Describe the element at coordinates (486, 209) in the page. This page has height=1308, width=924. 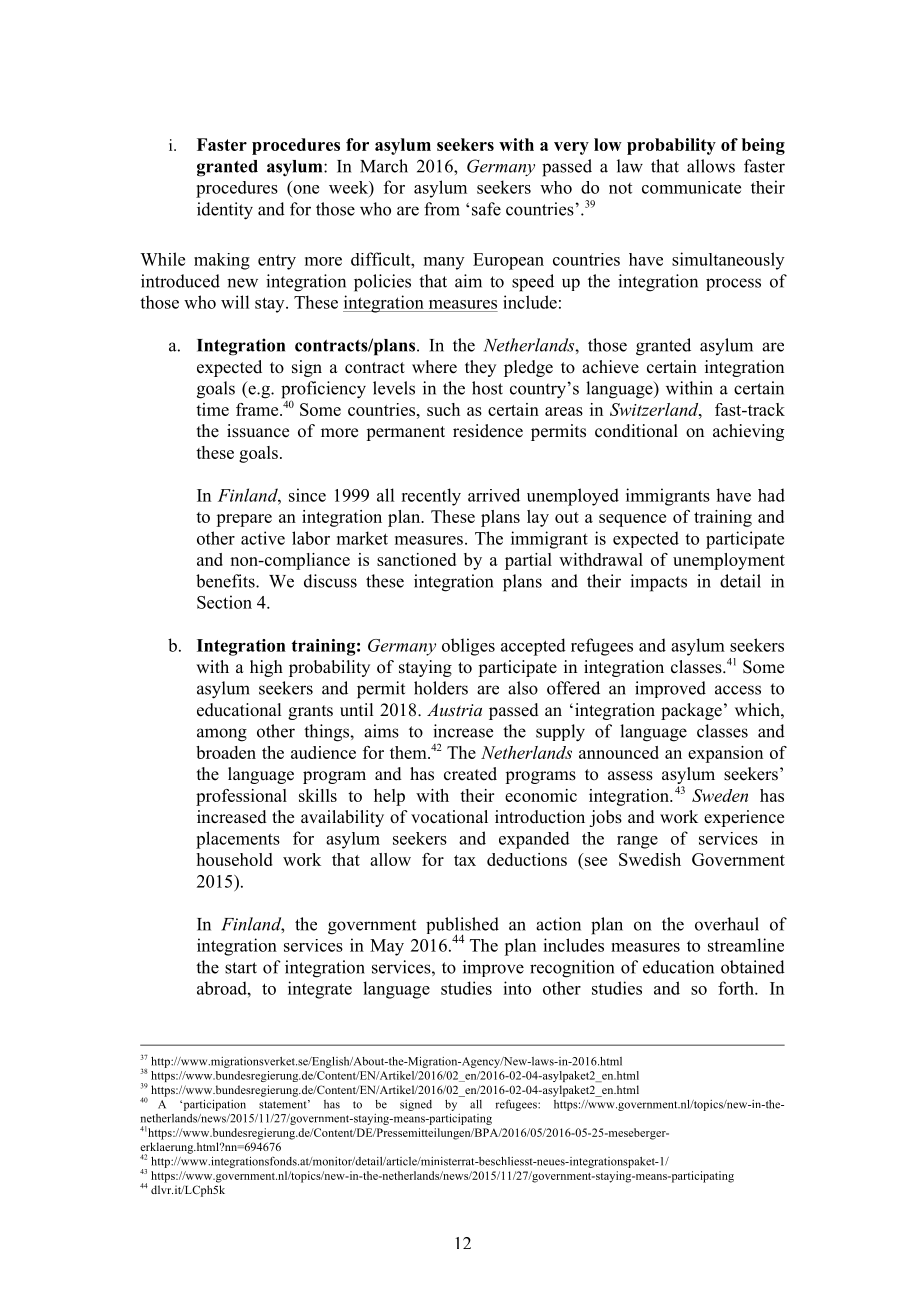
I see `safe` at that location.
